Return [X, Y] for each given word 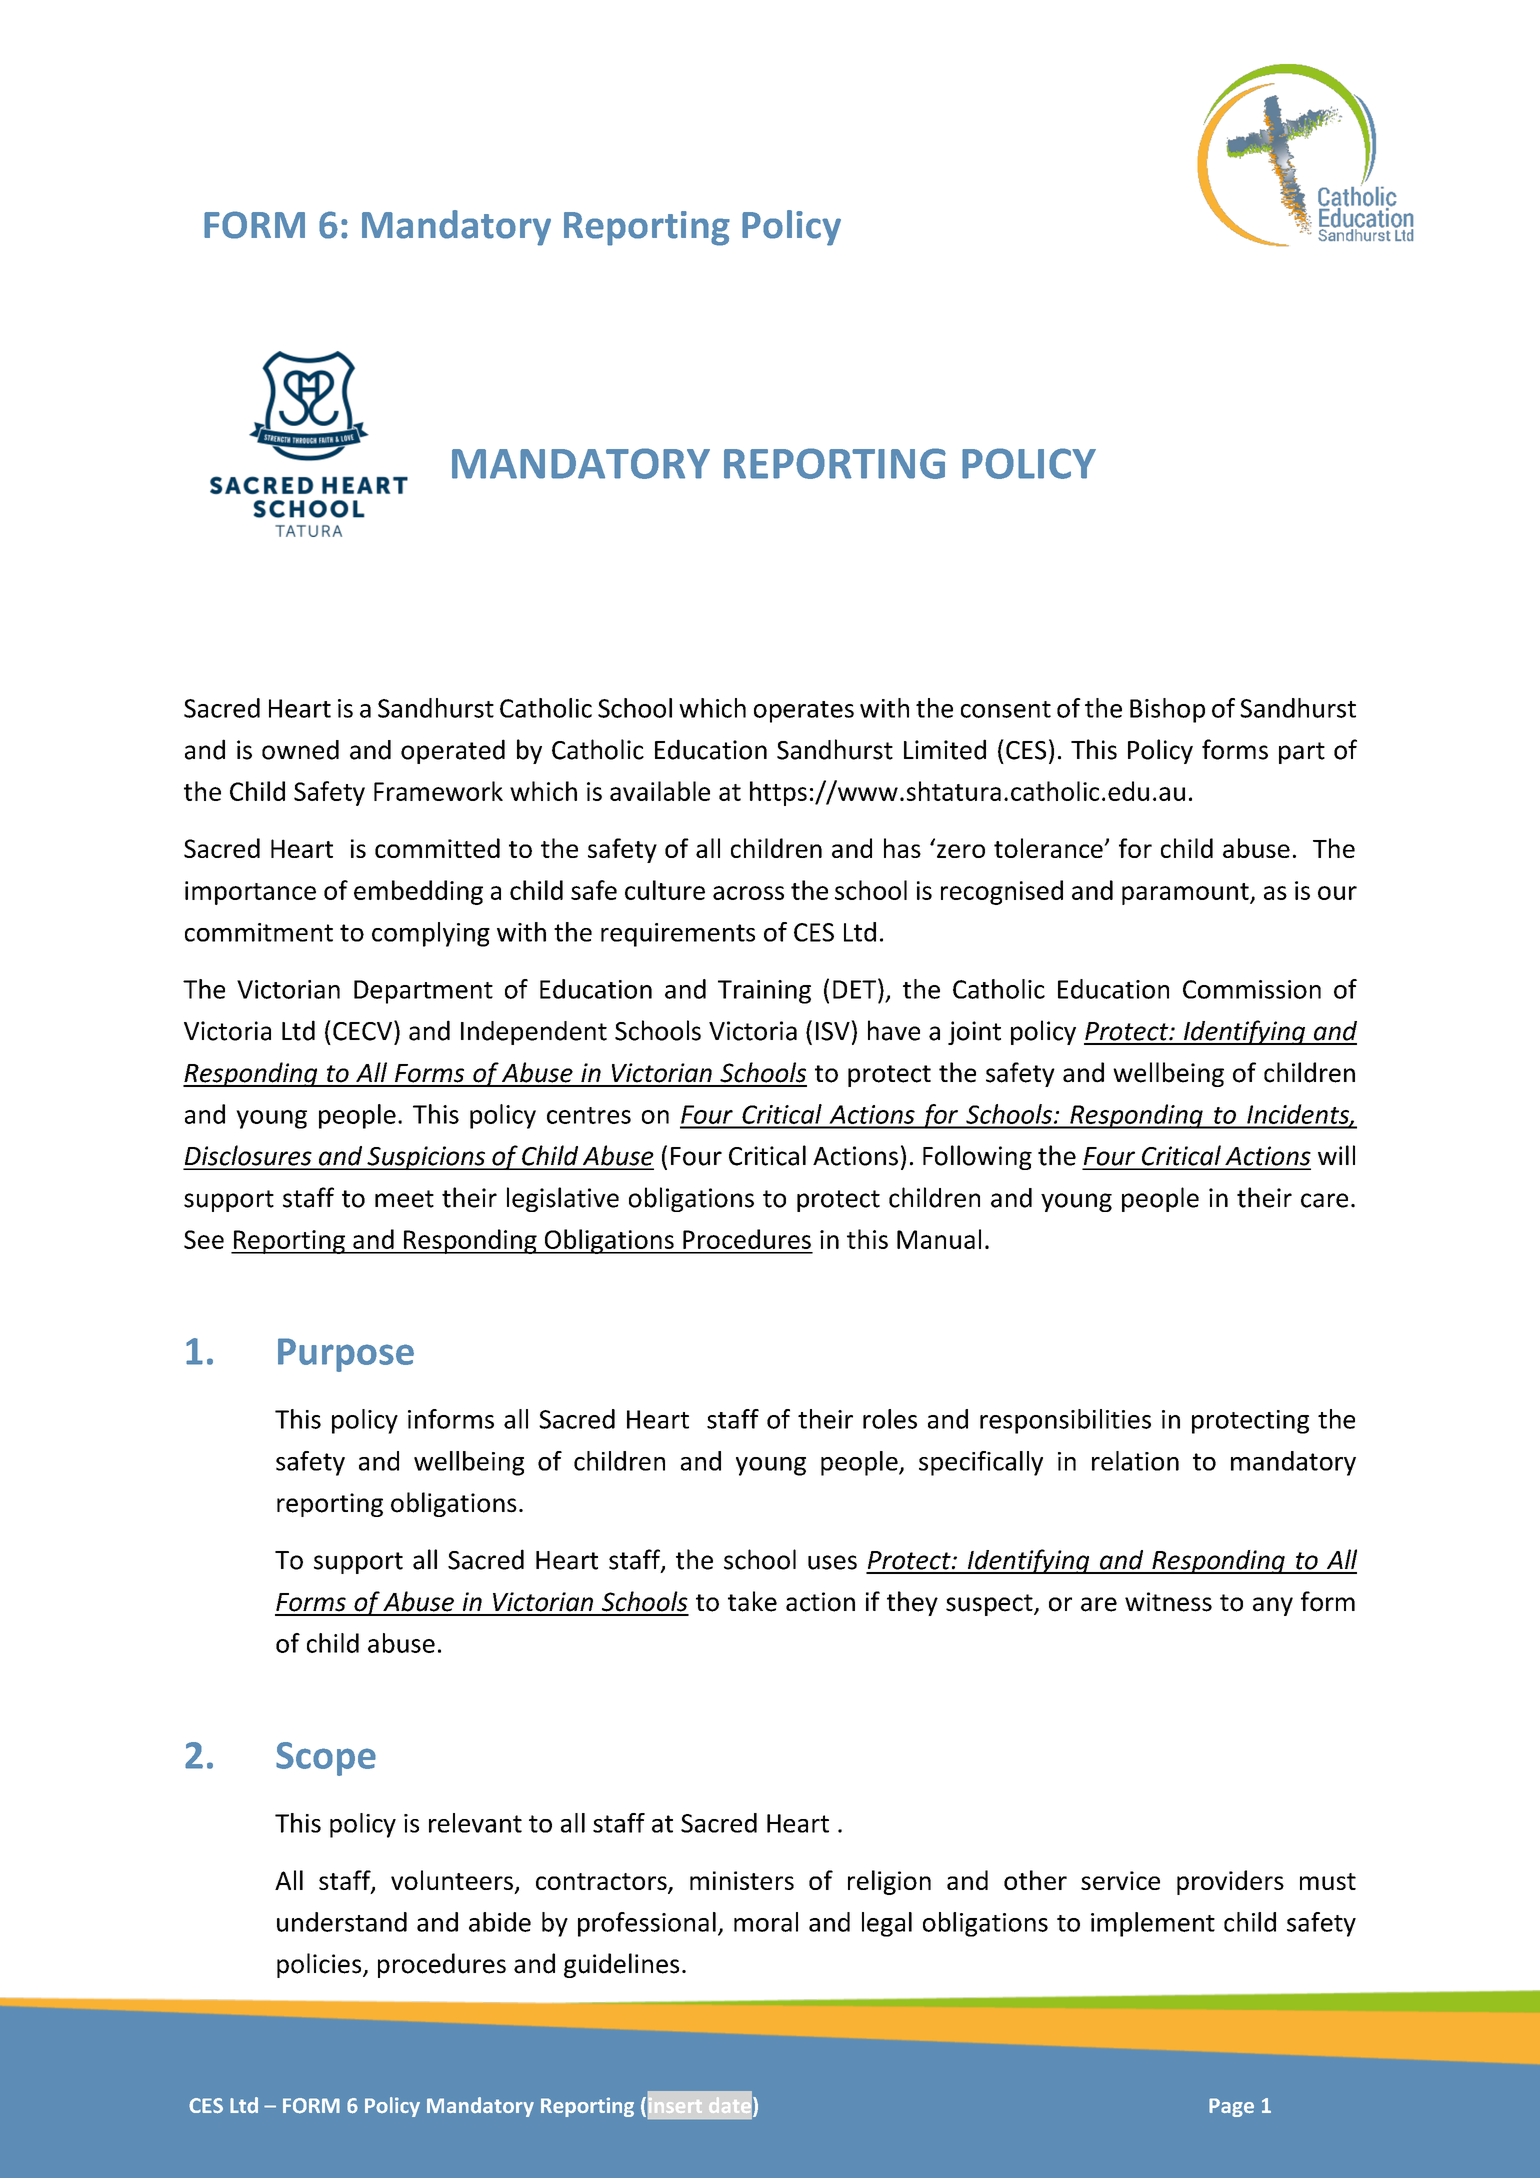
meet [404, 1199]
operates [804, 712]
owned [300, 750]
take [752, 1601]
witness [1168, 1602]
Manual [939, 1239]
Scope [326, 1759]
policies [320, 1965]
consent [1006, 709]
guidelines [621, 1965]
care [1324, 1200]
